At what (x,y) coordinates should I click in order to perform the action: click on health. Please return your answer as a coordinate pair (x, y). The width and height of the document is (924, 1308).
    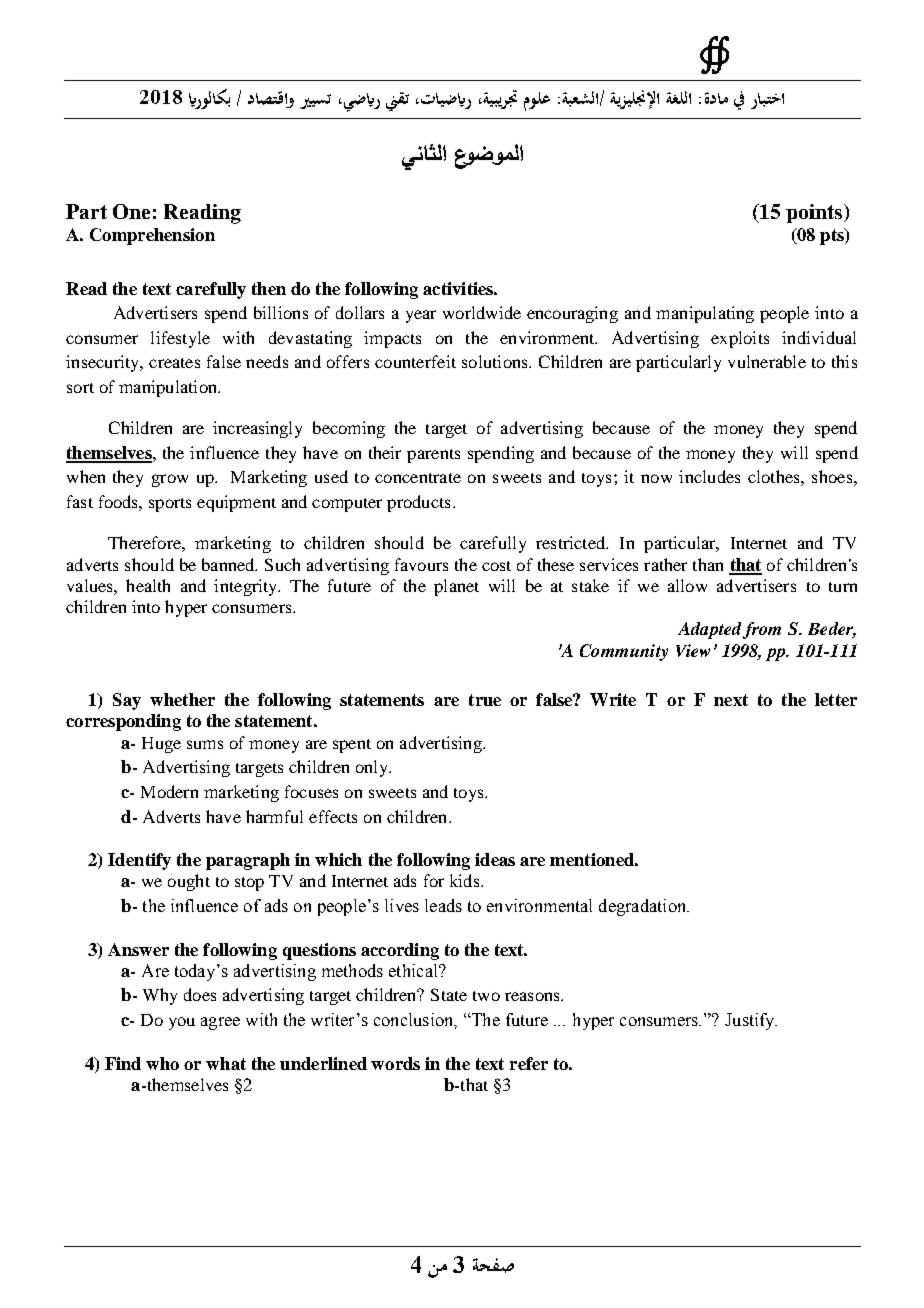
    Looking at the image, I should click on (148, 585).
